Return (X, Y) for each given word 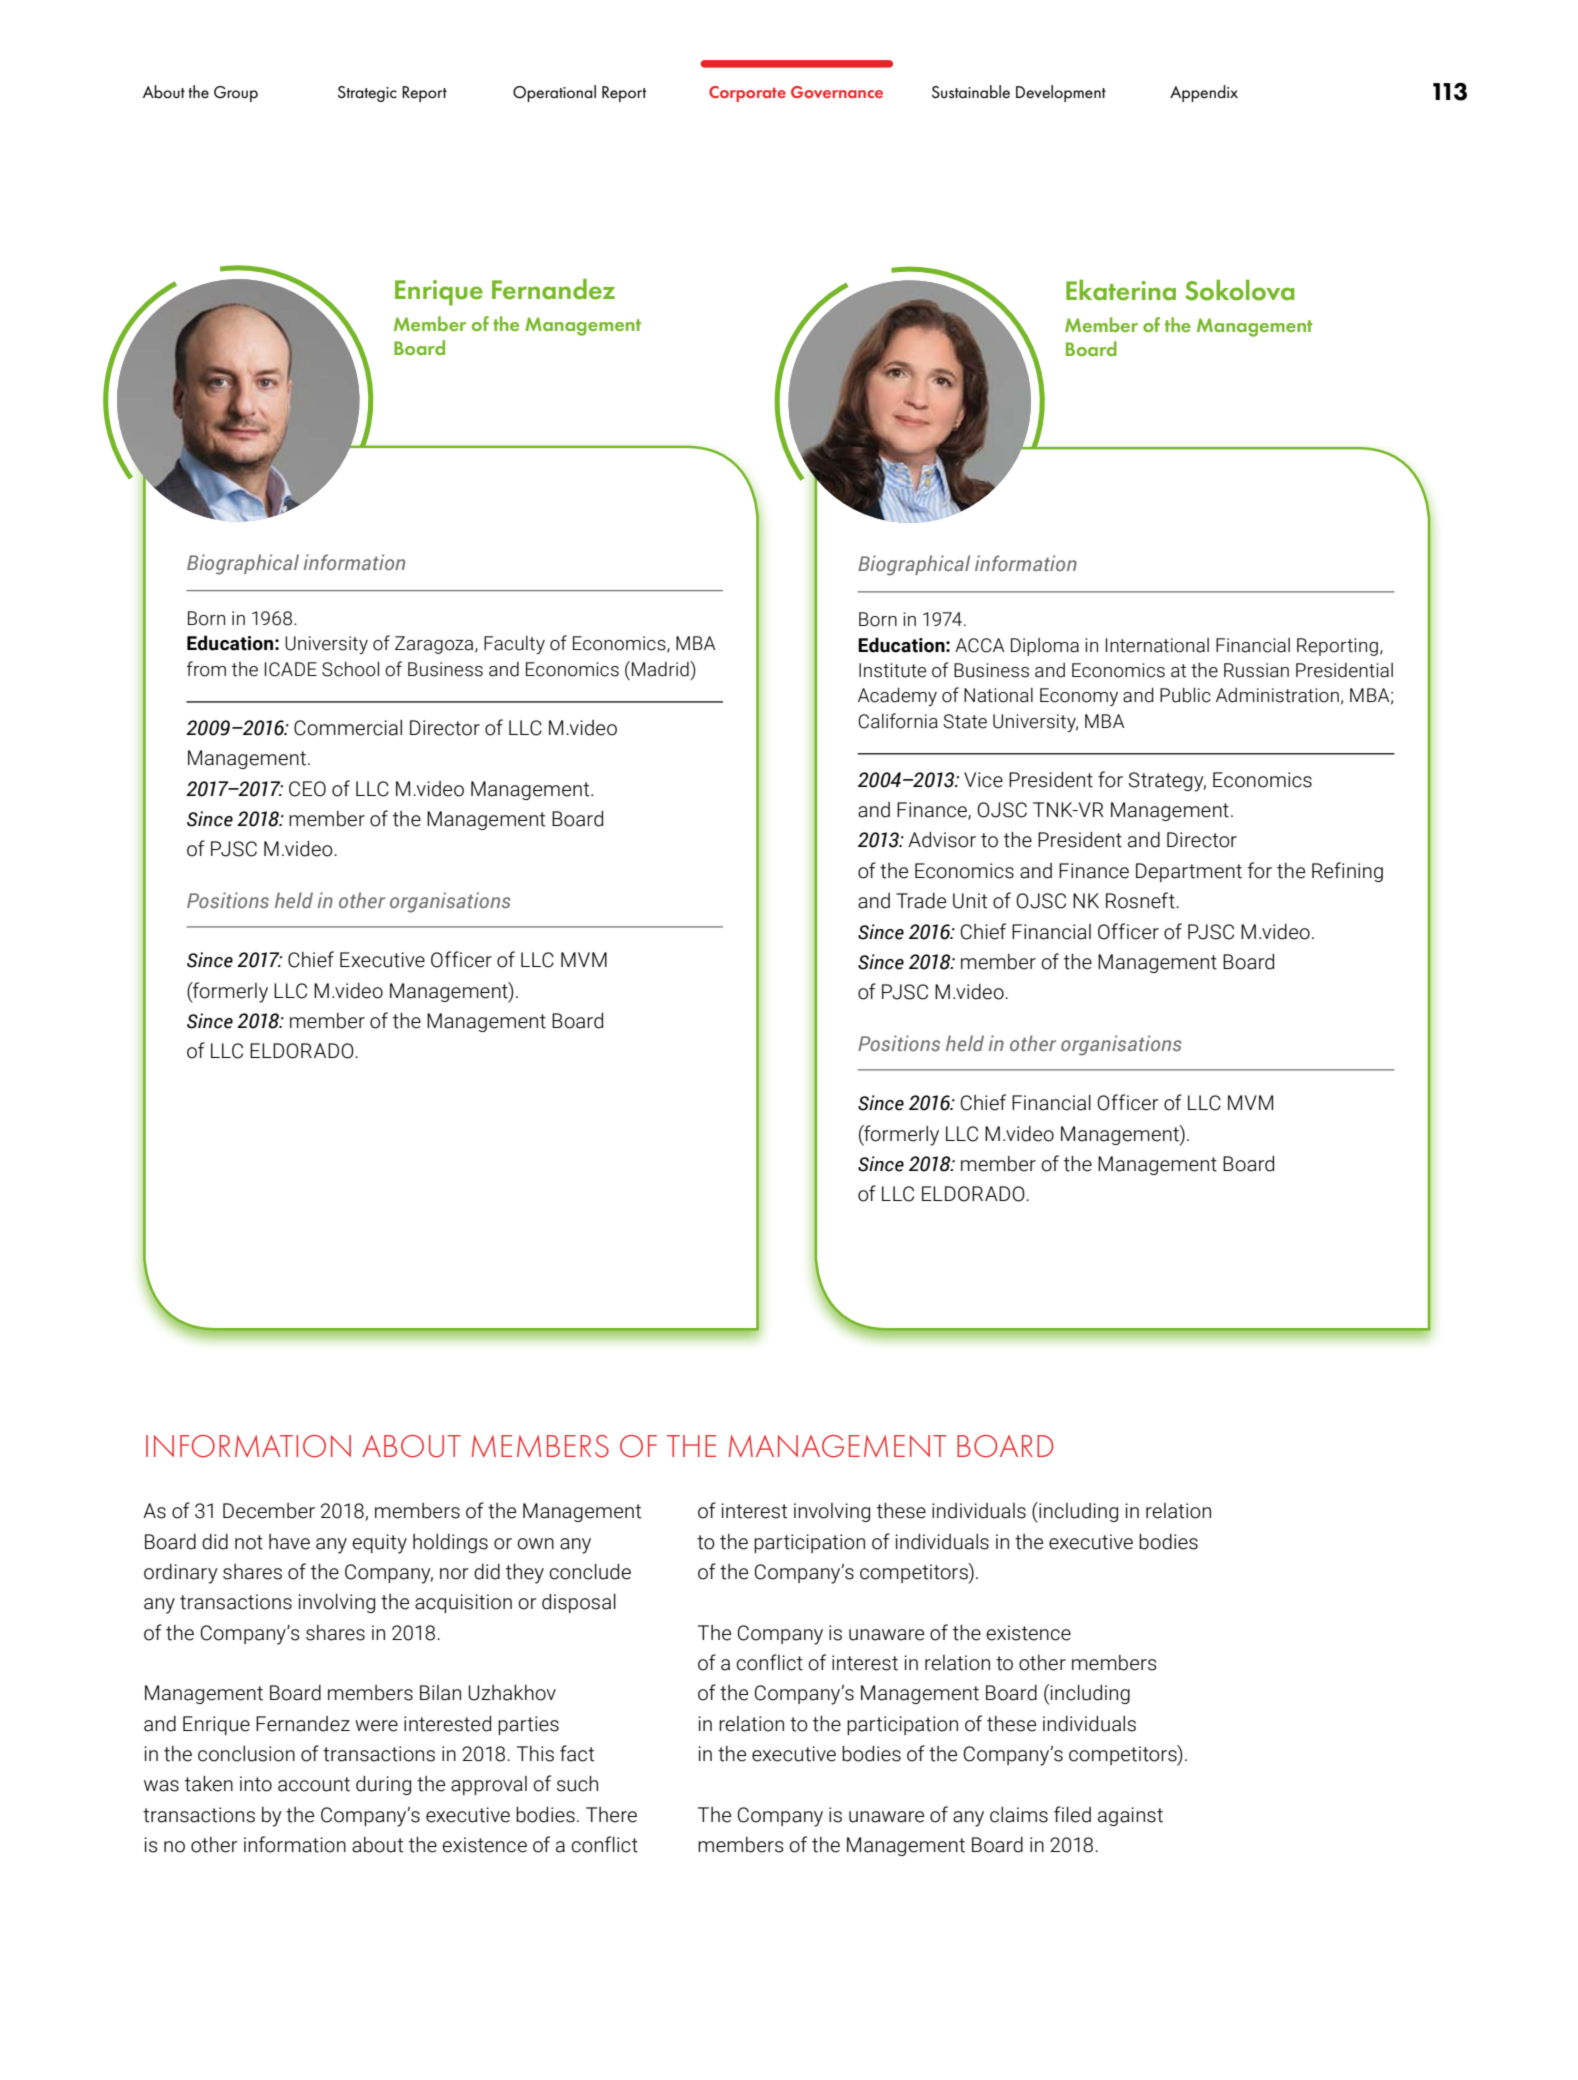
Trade (921, 901)
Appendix (1204, 93)
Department (1189, 872)
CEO (307, 789)
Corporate (747, 94)
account (314, 1784)
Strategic (367, 94)
